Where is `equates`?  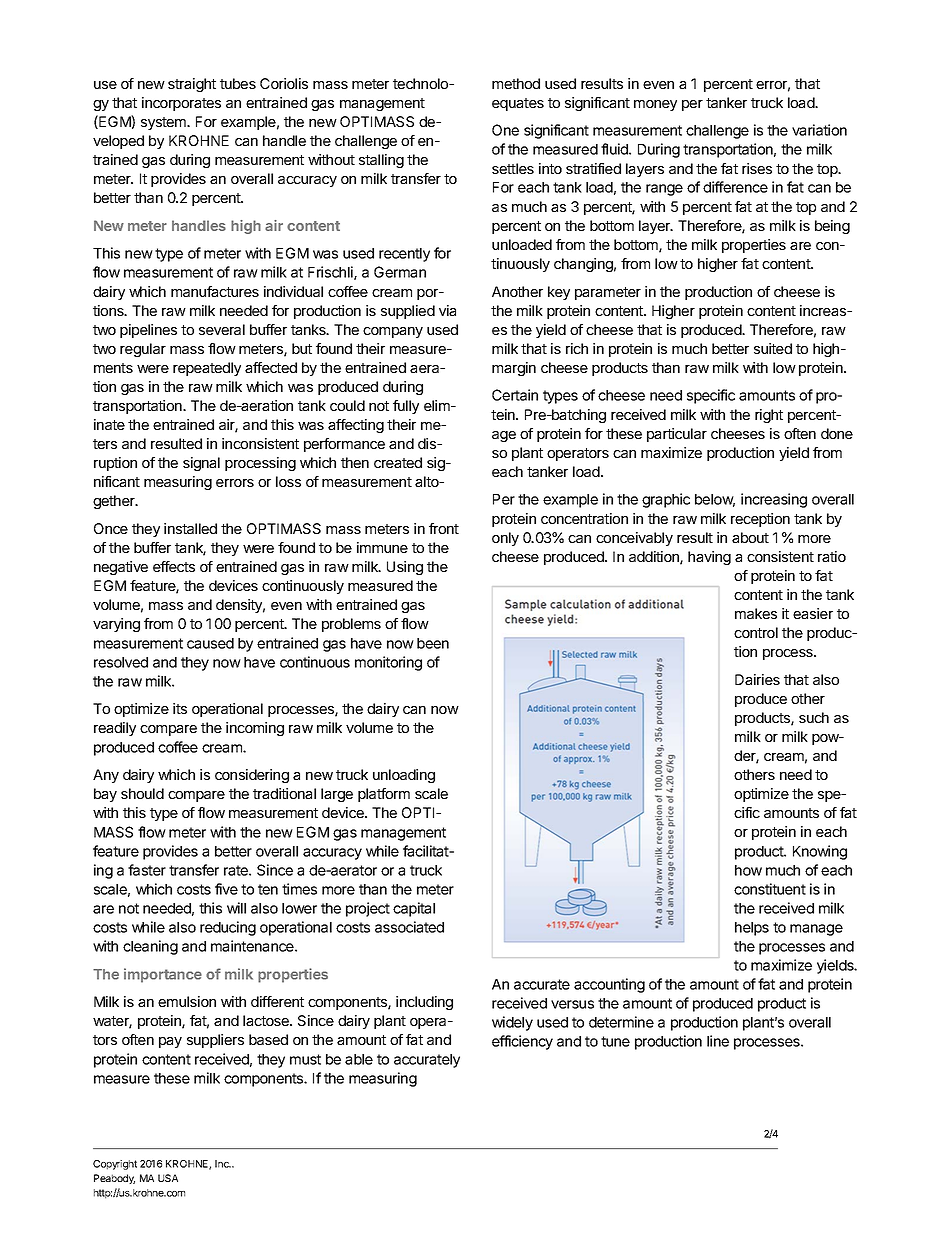
equates is located at coordinates (518, 104).
